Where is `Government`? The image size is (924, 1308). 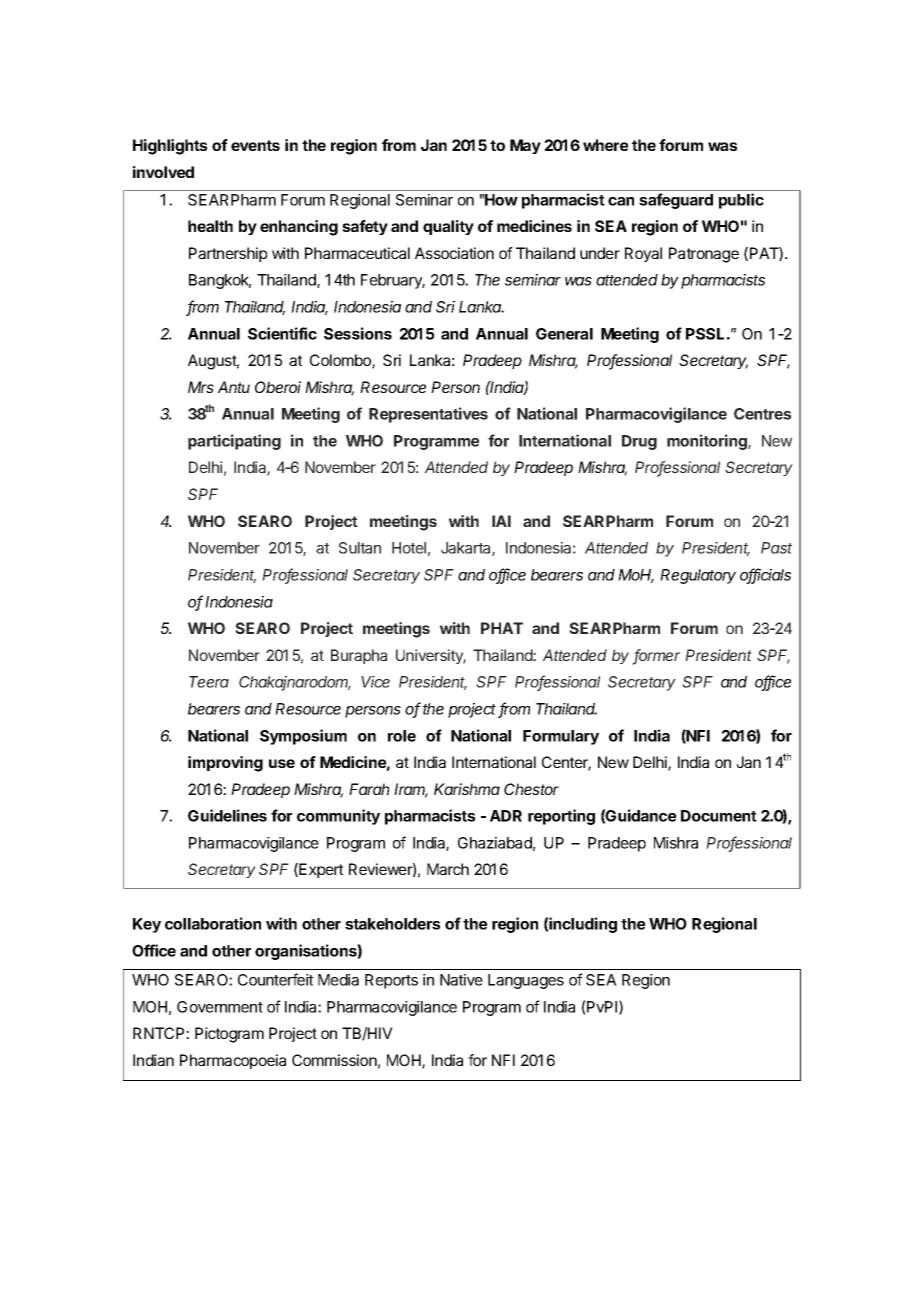
Government is located at coordinates (220, 1007).
